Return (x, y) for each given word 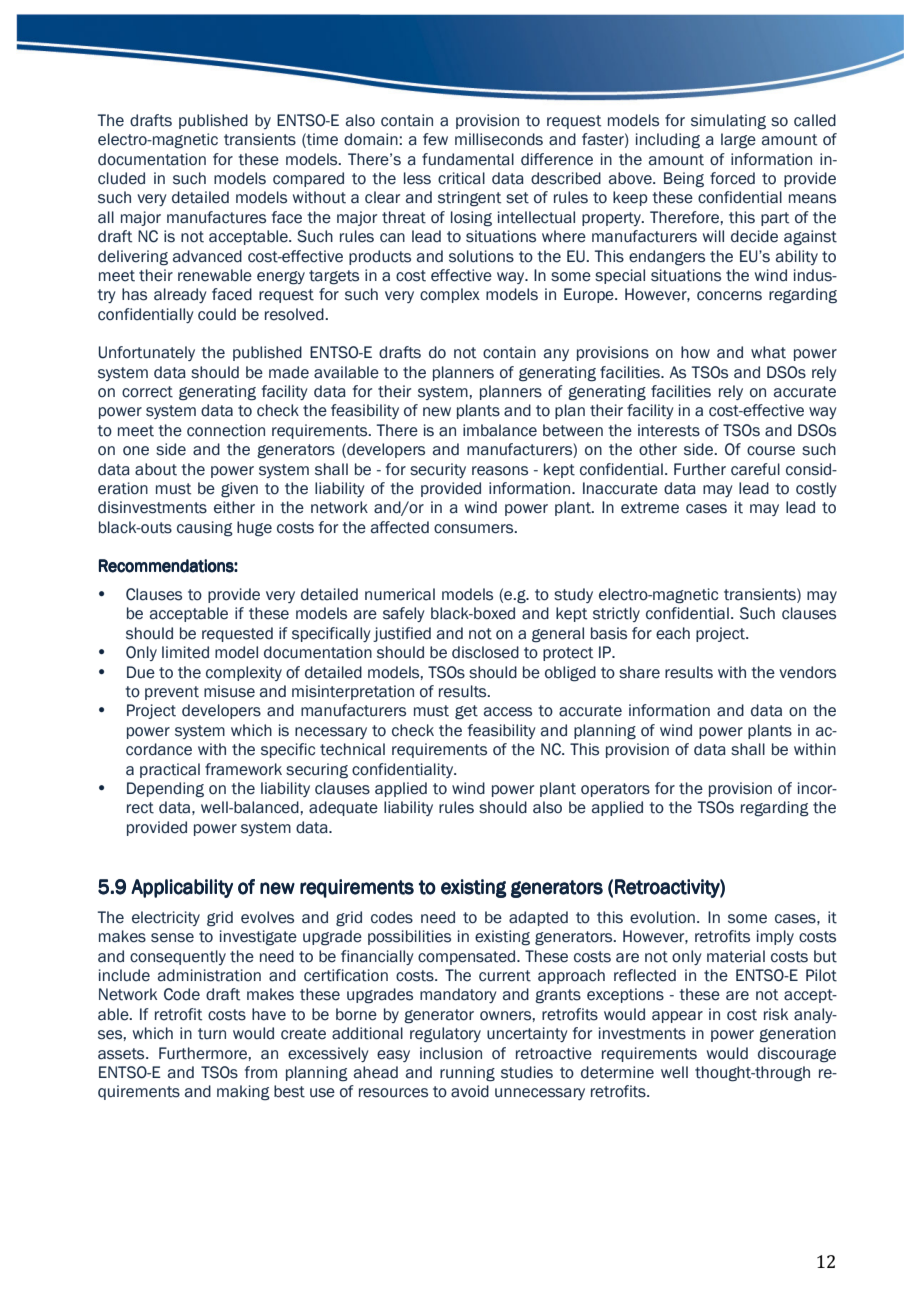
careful (755, 469)
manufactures (216, 217)
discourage (797, 1055)
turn (212, 1034)
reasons (500, 471)
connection (226, 430)
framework (243, 769)
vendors (807, 672)
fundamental (468, 159)
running (467, 1074)
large (738, 141)
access (508, 712)
